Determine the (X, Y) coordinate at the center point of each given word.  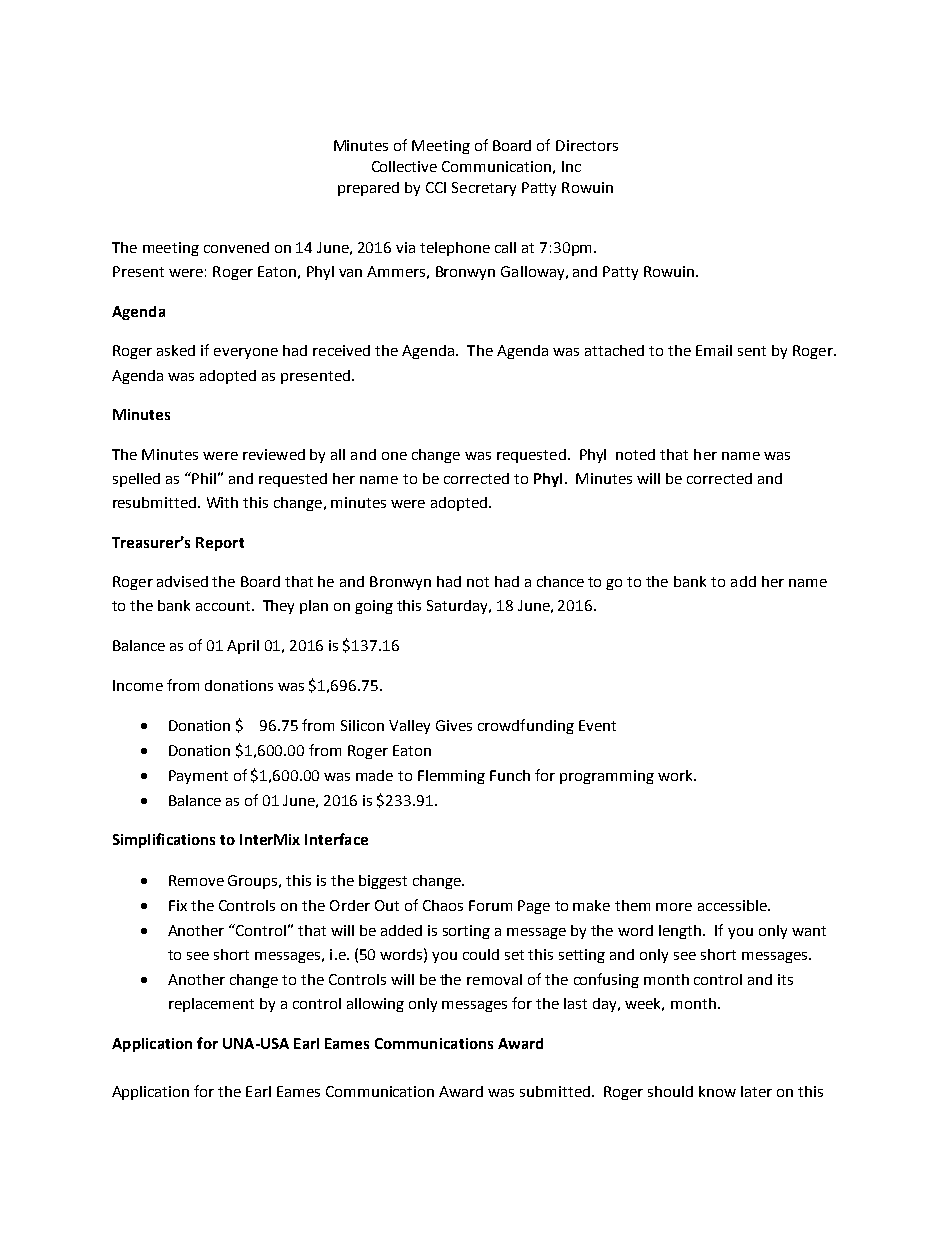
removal (494, 979)
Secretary (484, 189)
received (341, 350)
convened (236, 247)
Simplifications (164, 840)
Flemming (451, 777)
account (224, 606)
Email (714, 350)
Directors (587, 145)
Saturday (459, 607)
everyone (246, 353)
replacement (211, 1005)
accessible (733, 905)
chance (560, 581)
